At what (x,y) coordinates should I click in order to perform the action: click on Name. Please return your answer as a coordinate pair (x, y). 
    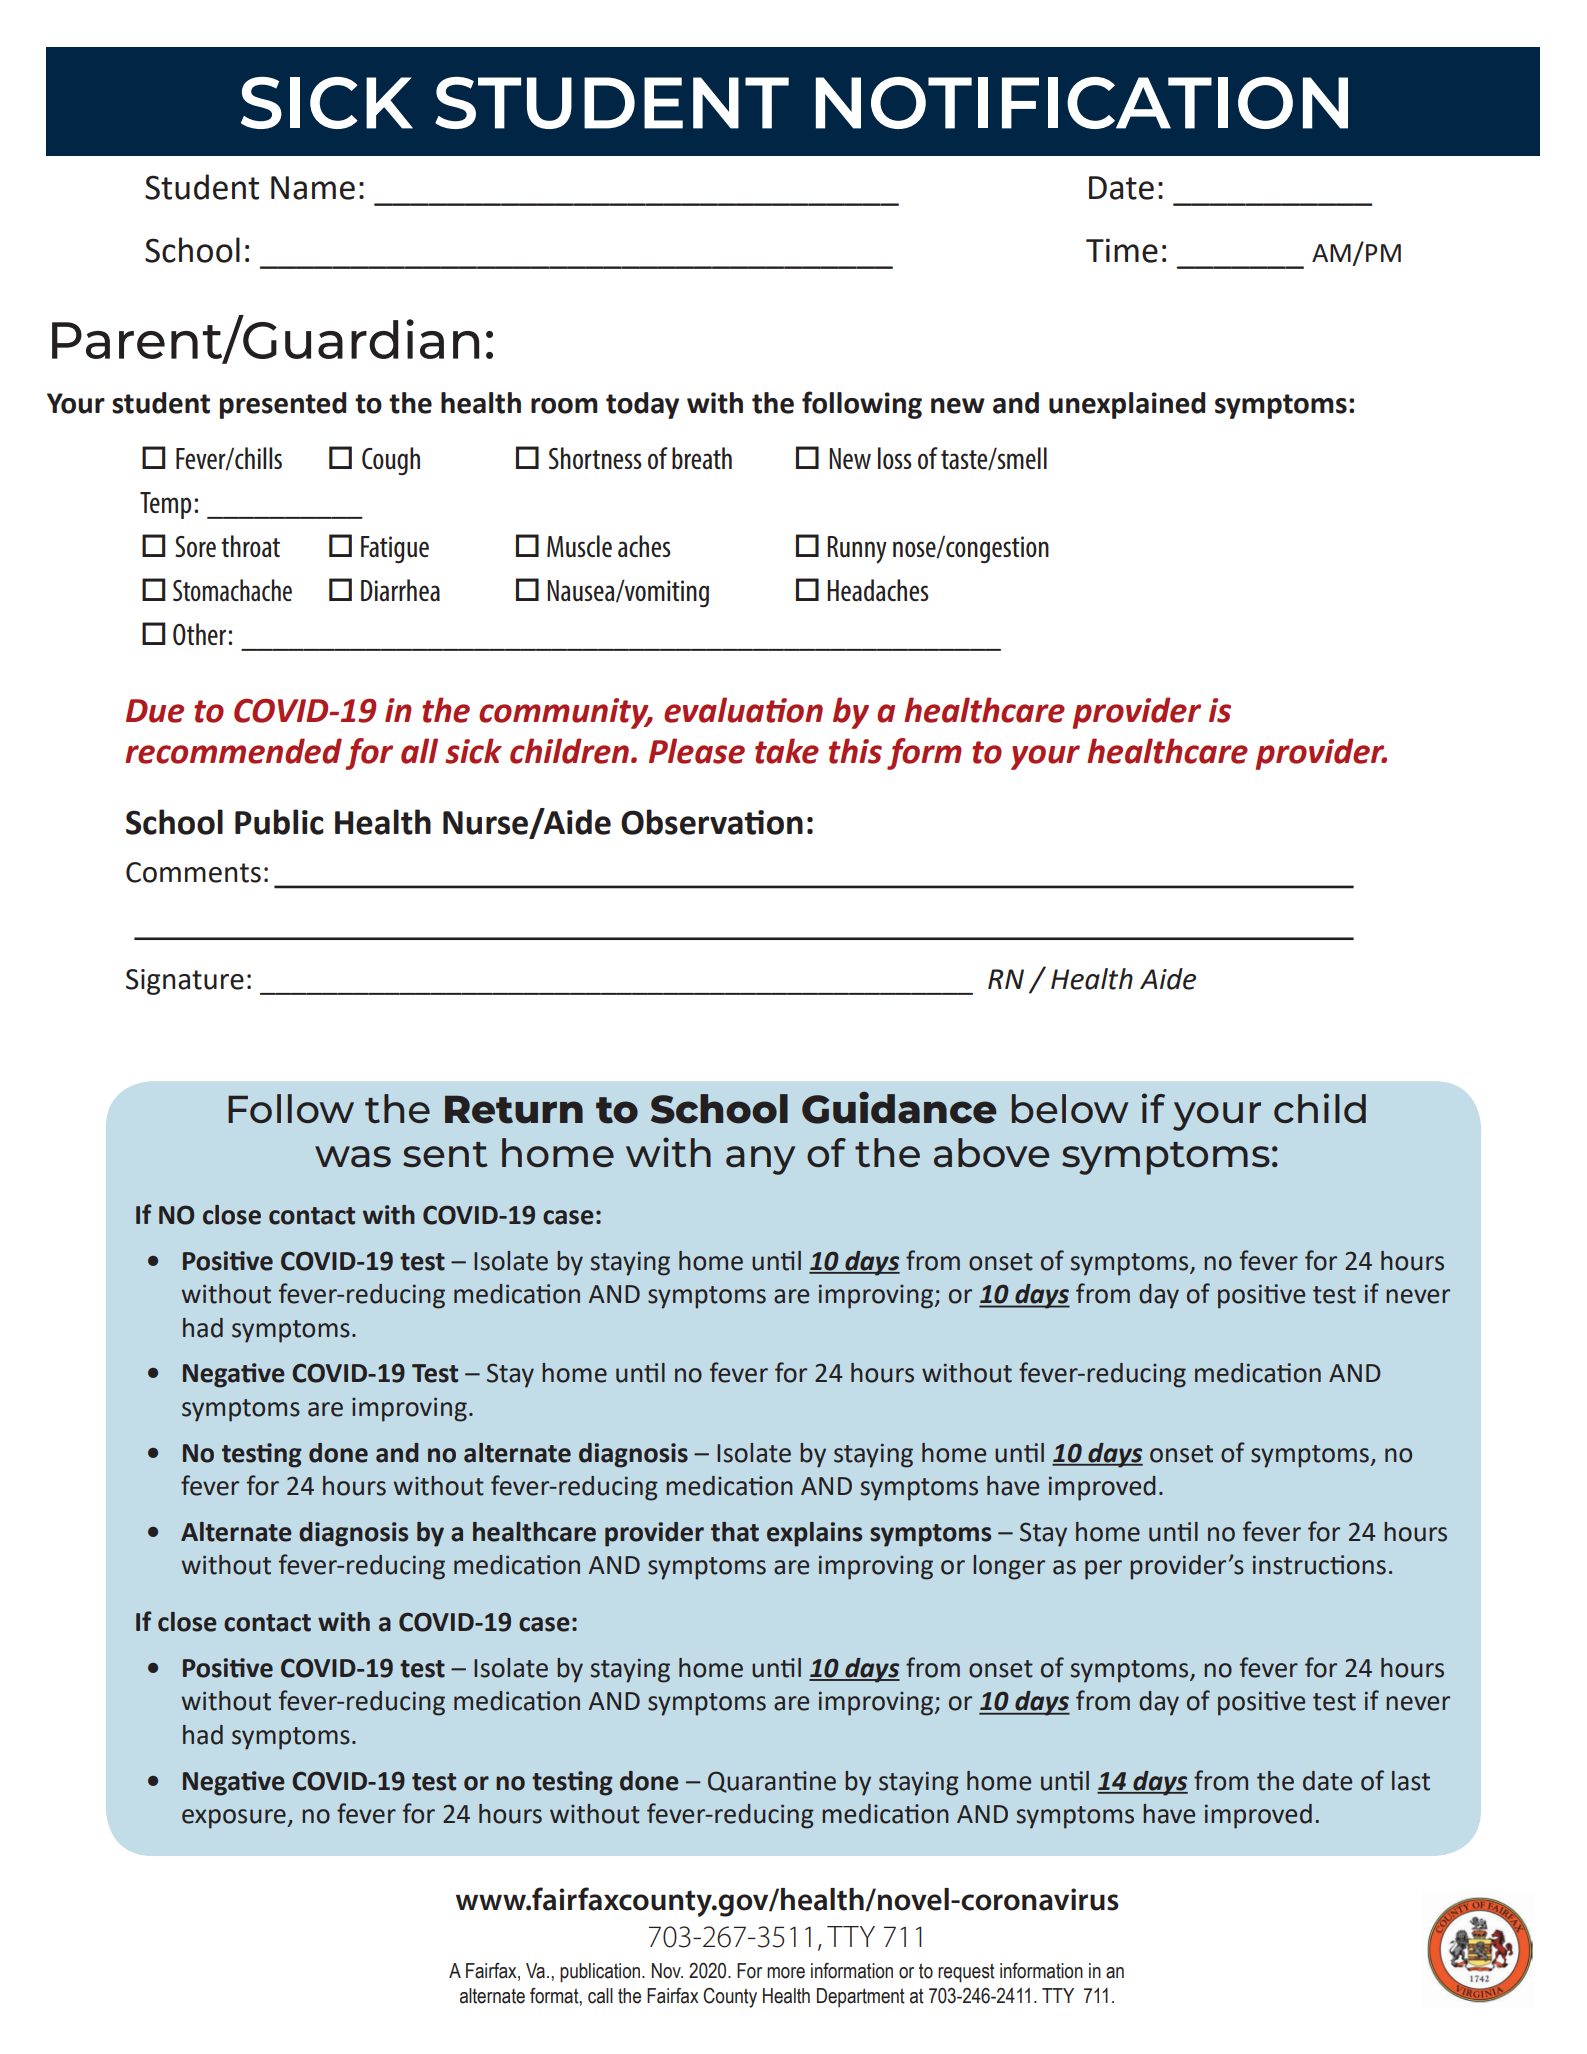
    Looking at the image, I should click on (313, 188).
